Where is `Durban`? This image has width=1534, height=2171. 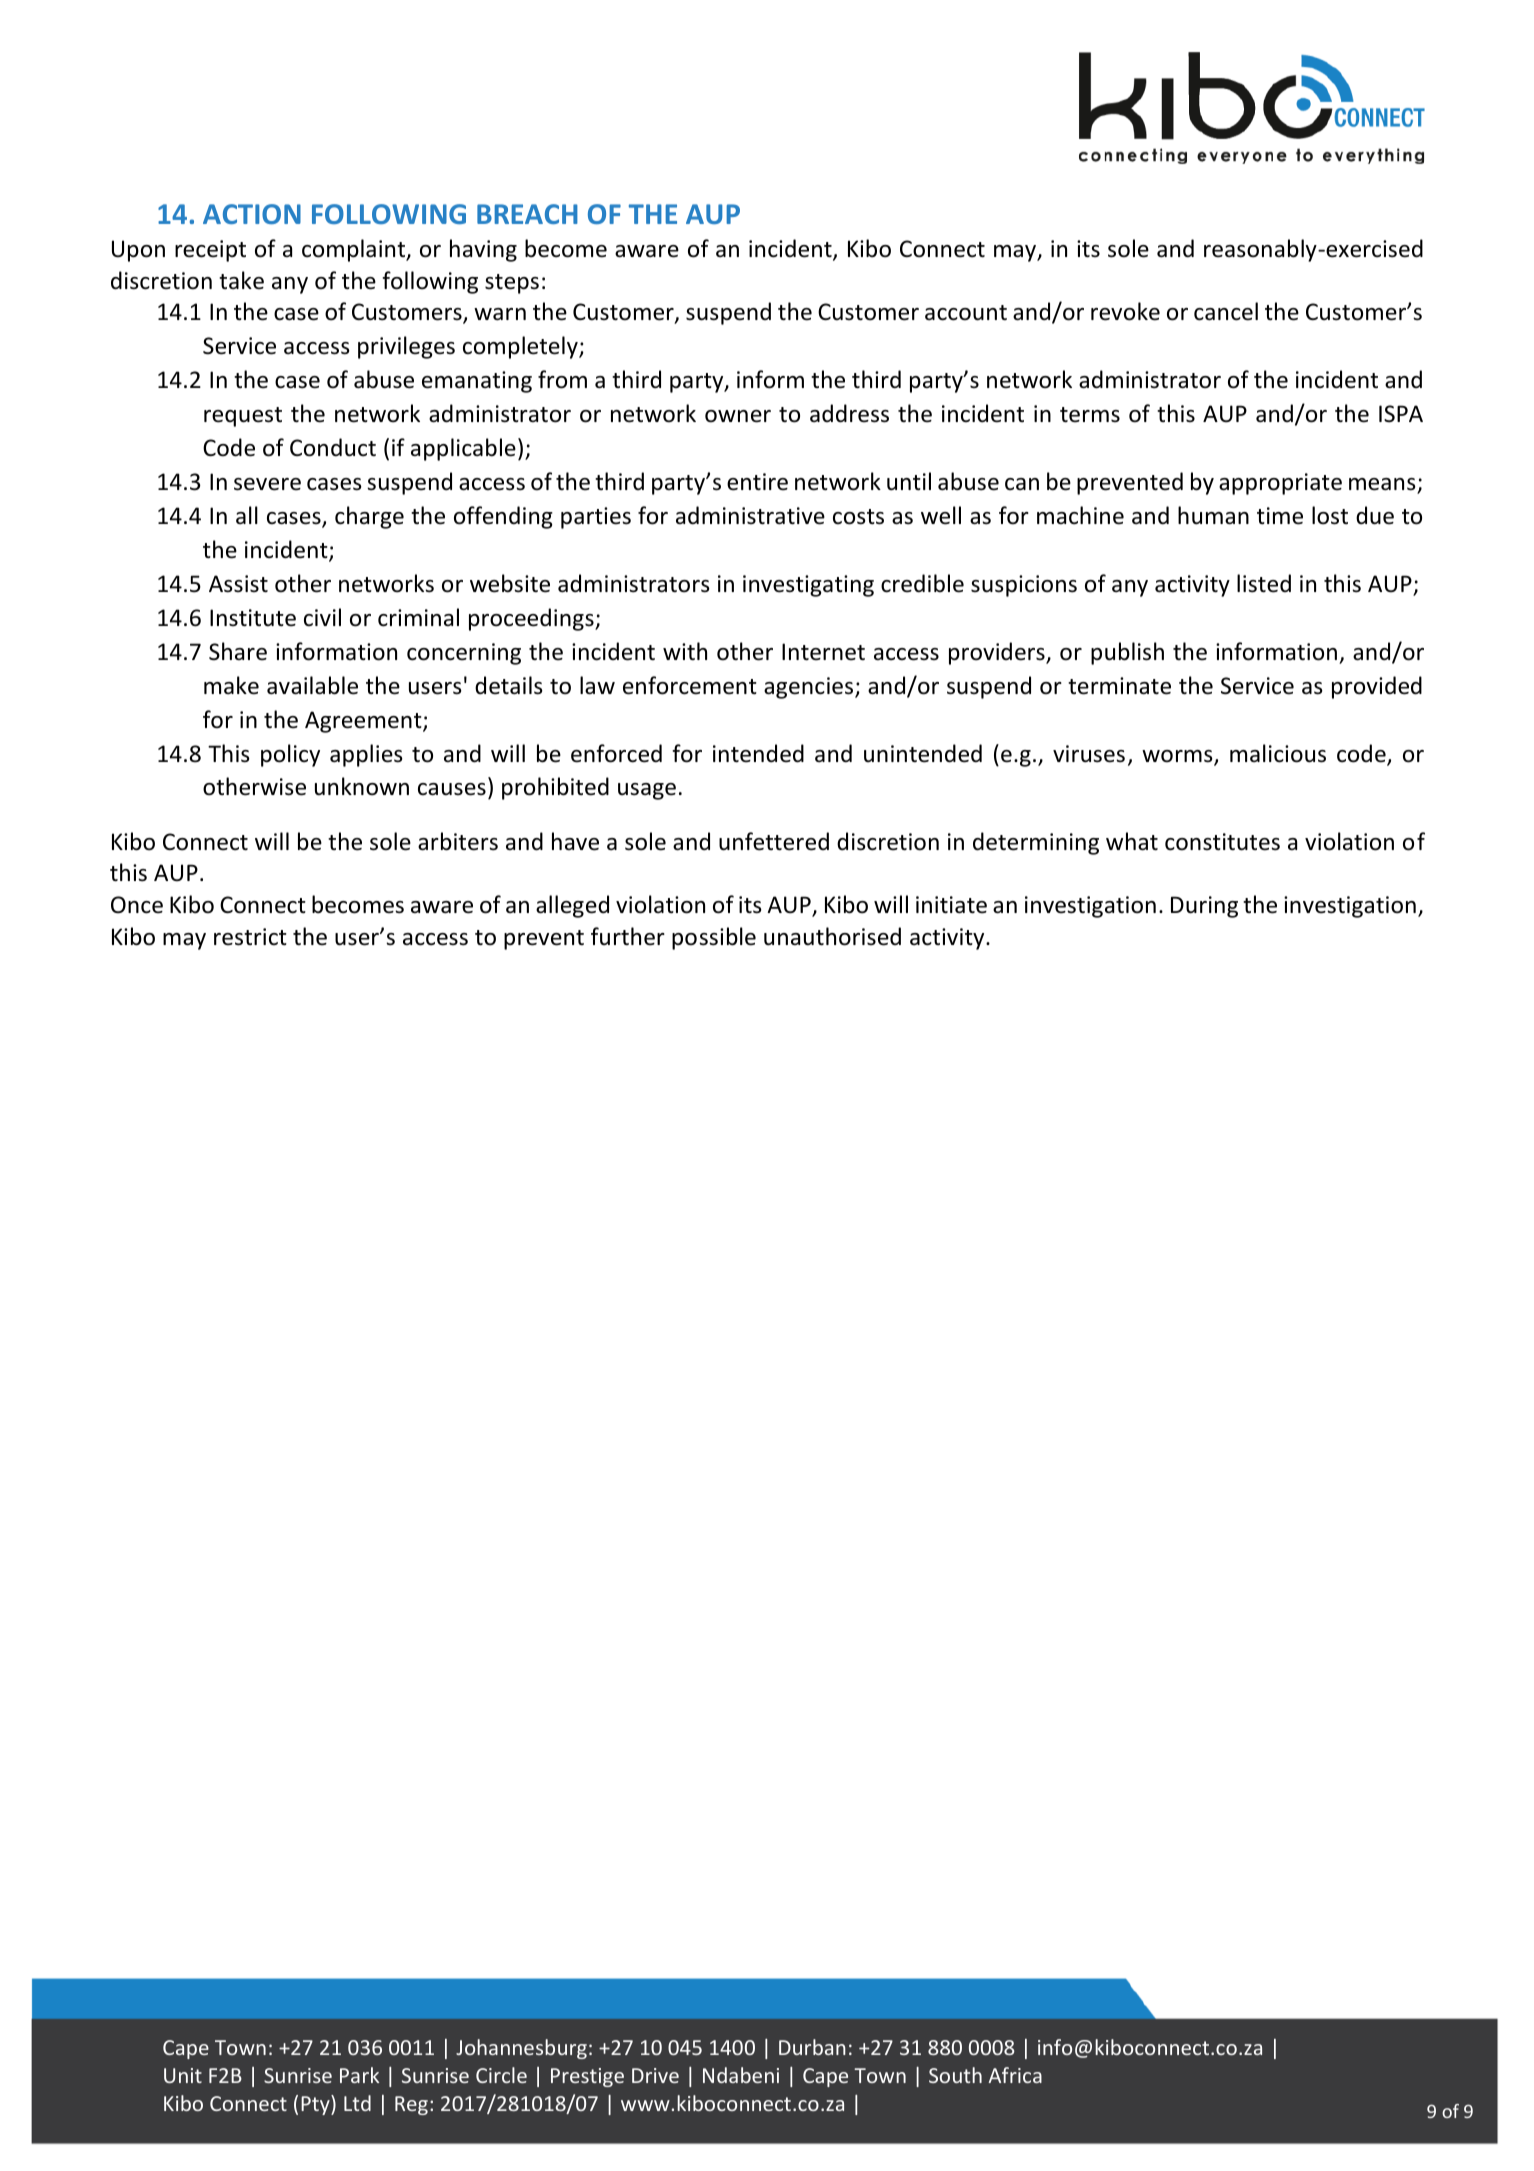
Durban is located at coordinates (812, 2047).
